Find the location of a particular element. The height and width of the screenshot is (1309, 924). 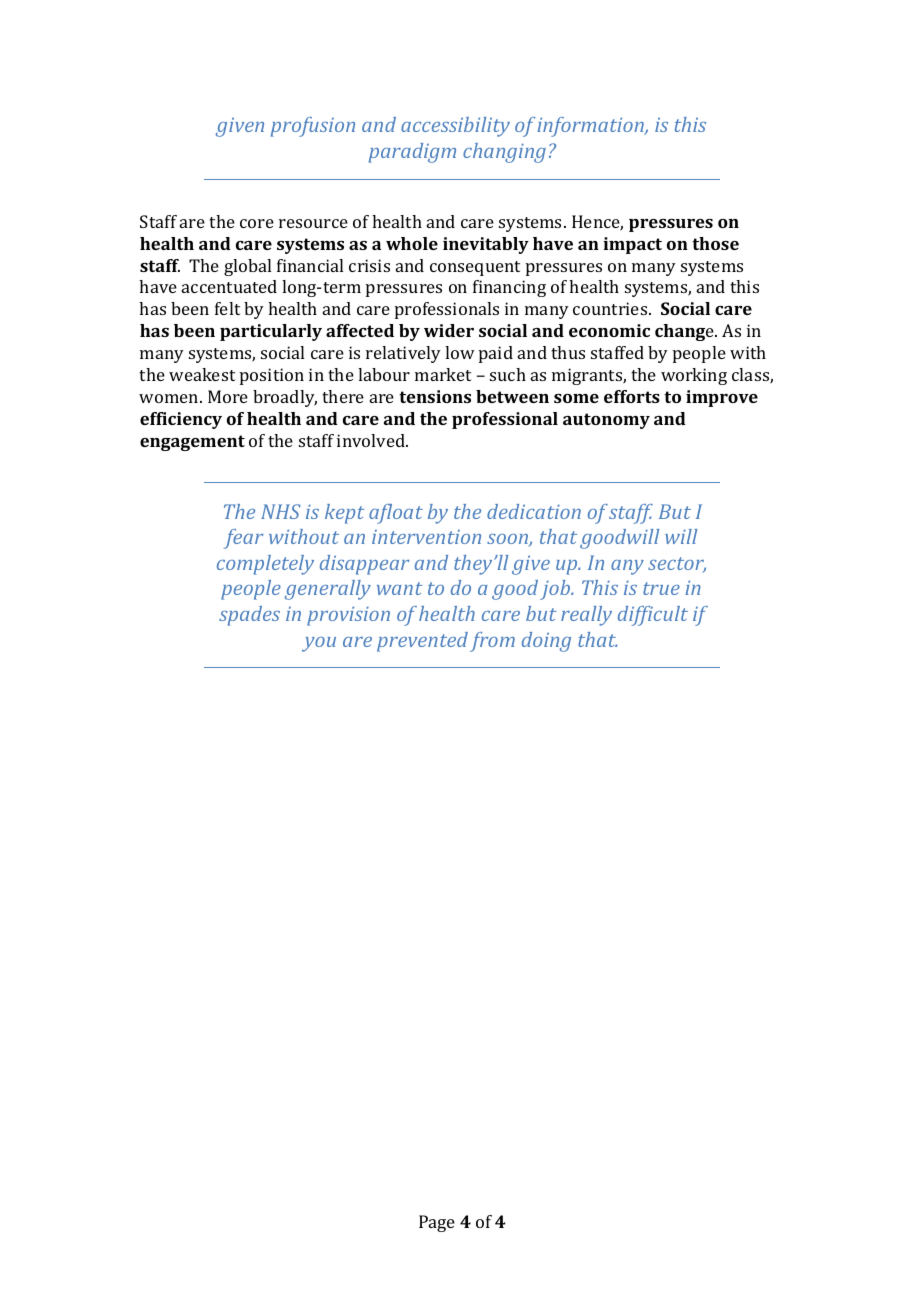

information is located at coordinates (591, 127).
